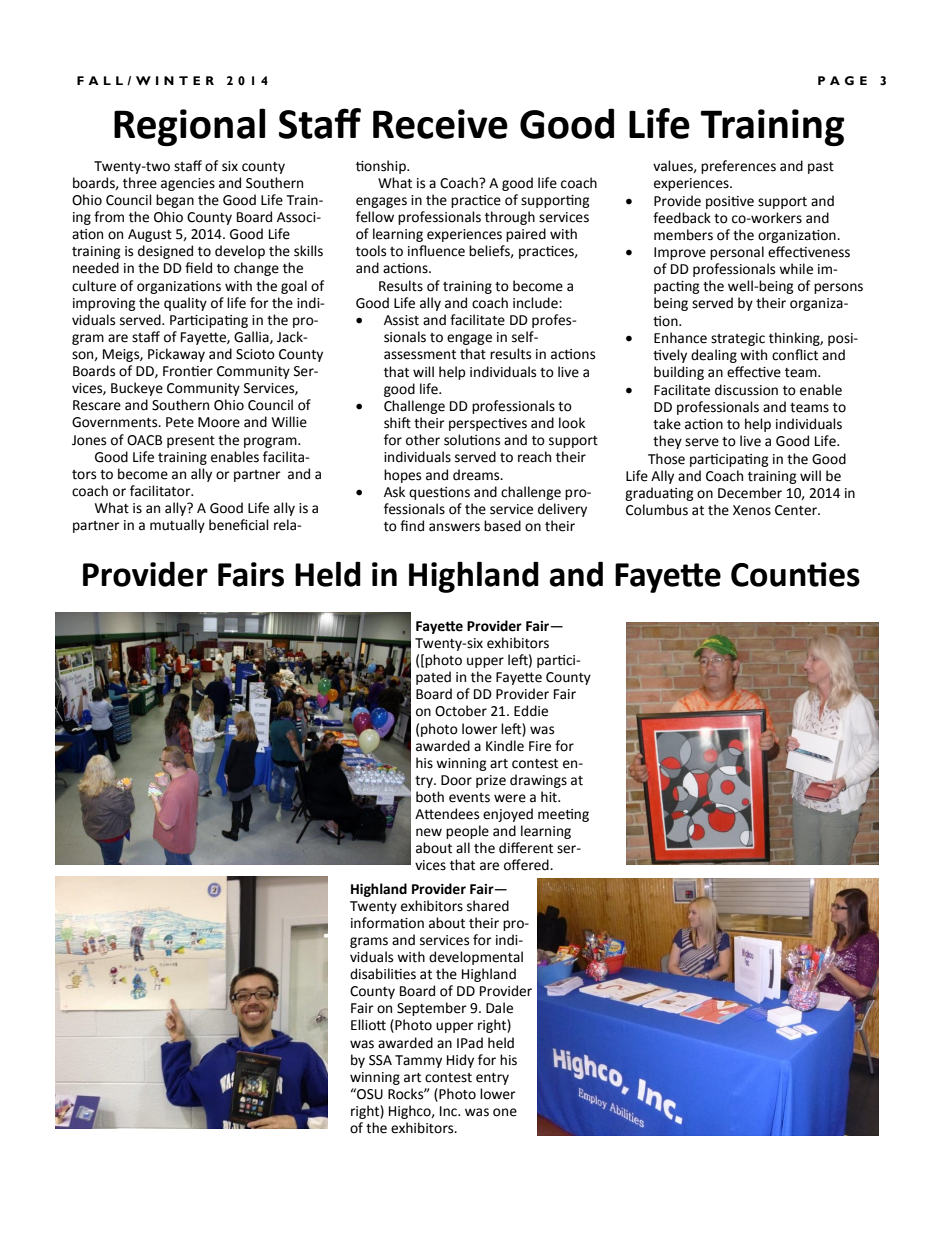 This document has width=952, height=1233. I want to click on Tammy, so click(418, 1061).
